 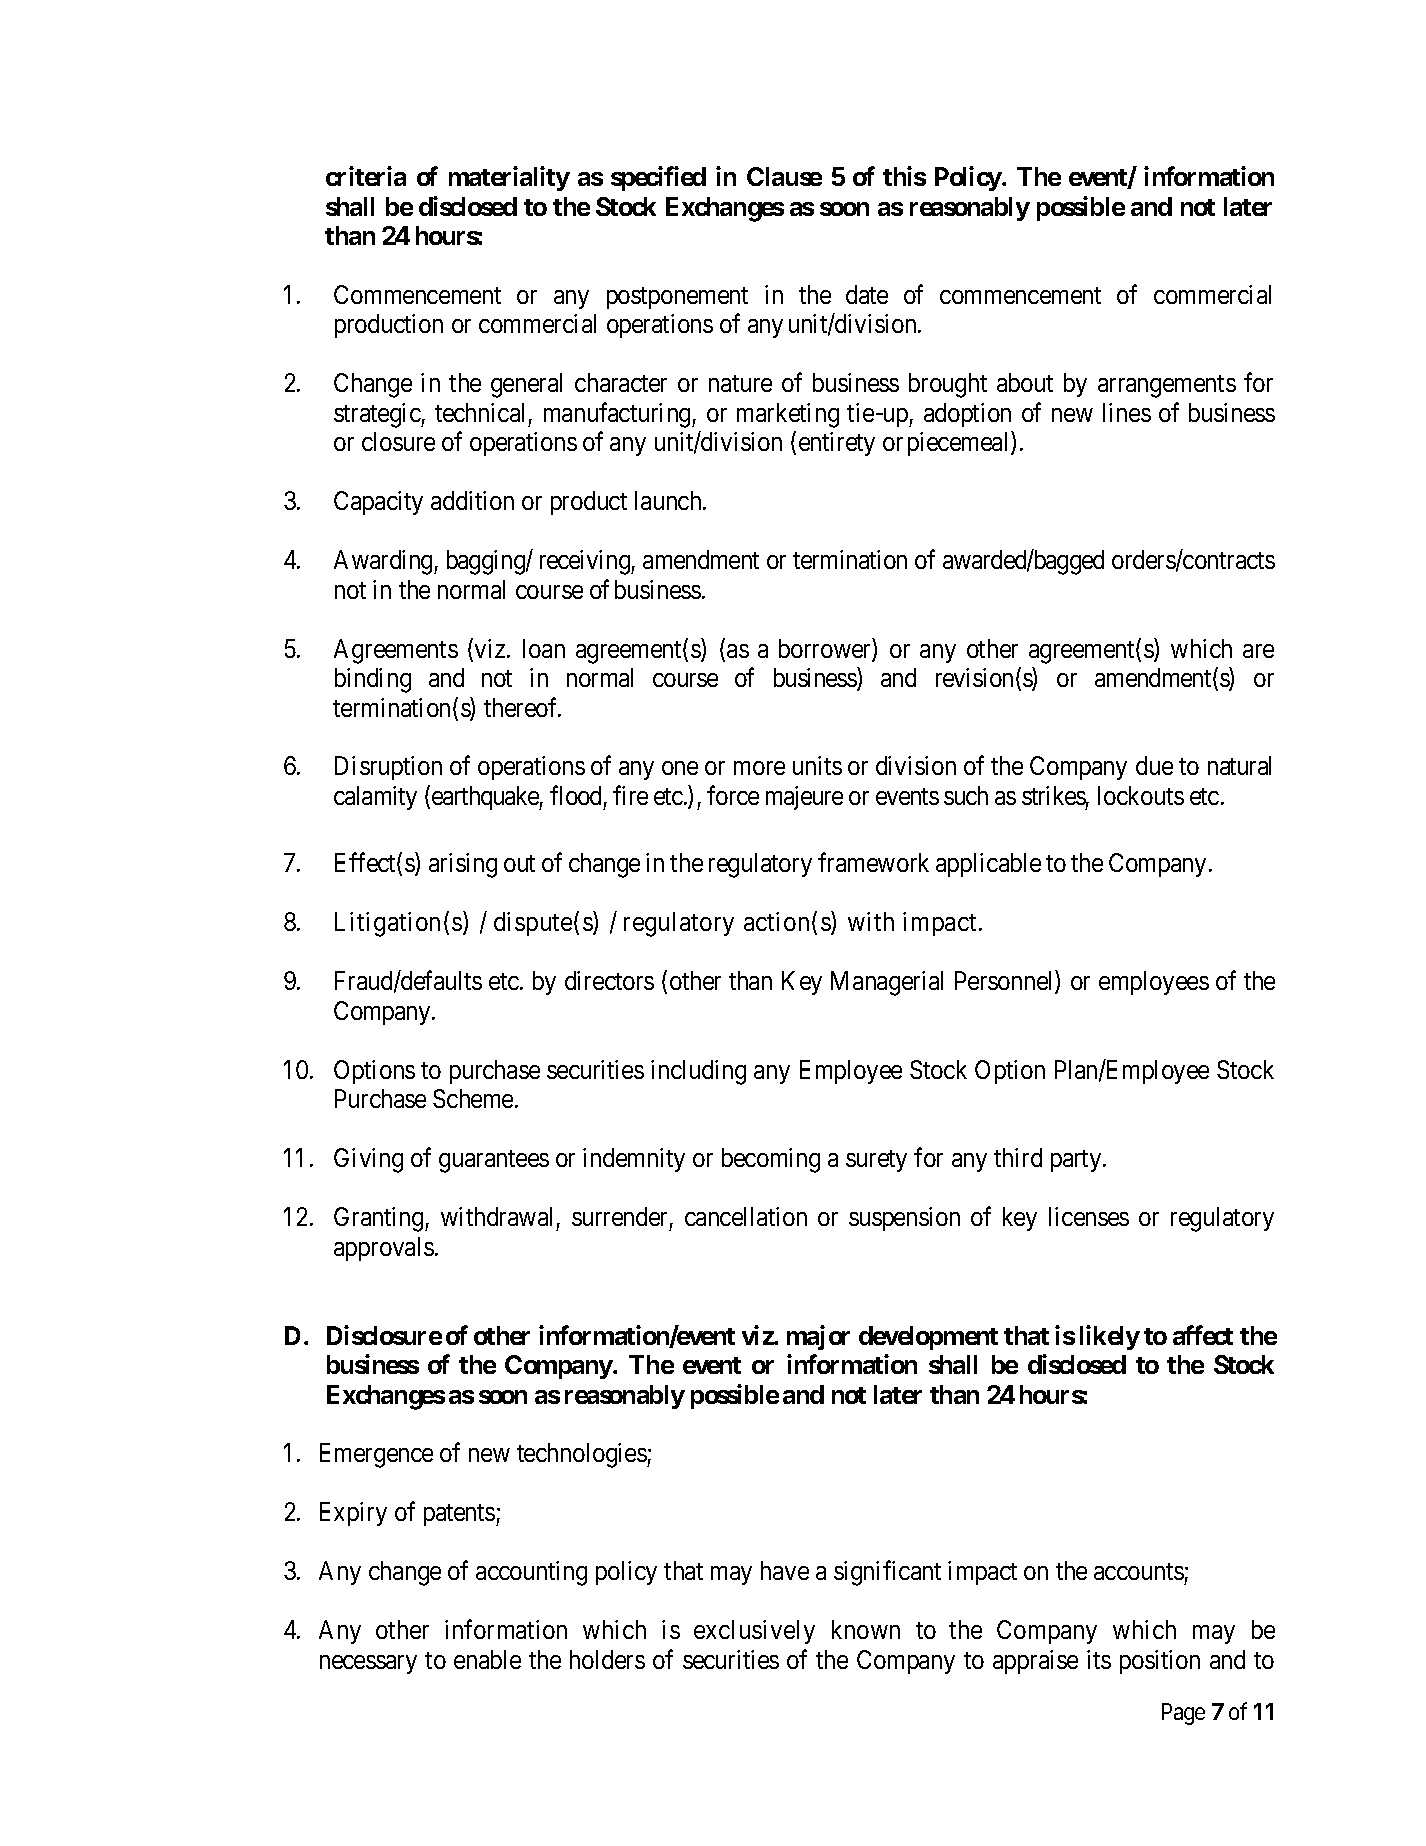 What do you see at coordinates (1141, 795) in the screenshot?
I see `lockouts` at bounding box center [1141, 795].
